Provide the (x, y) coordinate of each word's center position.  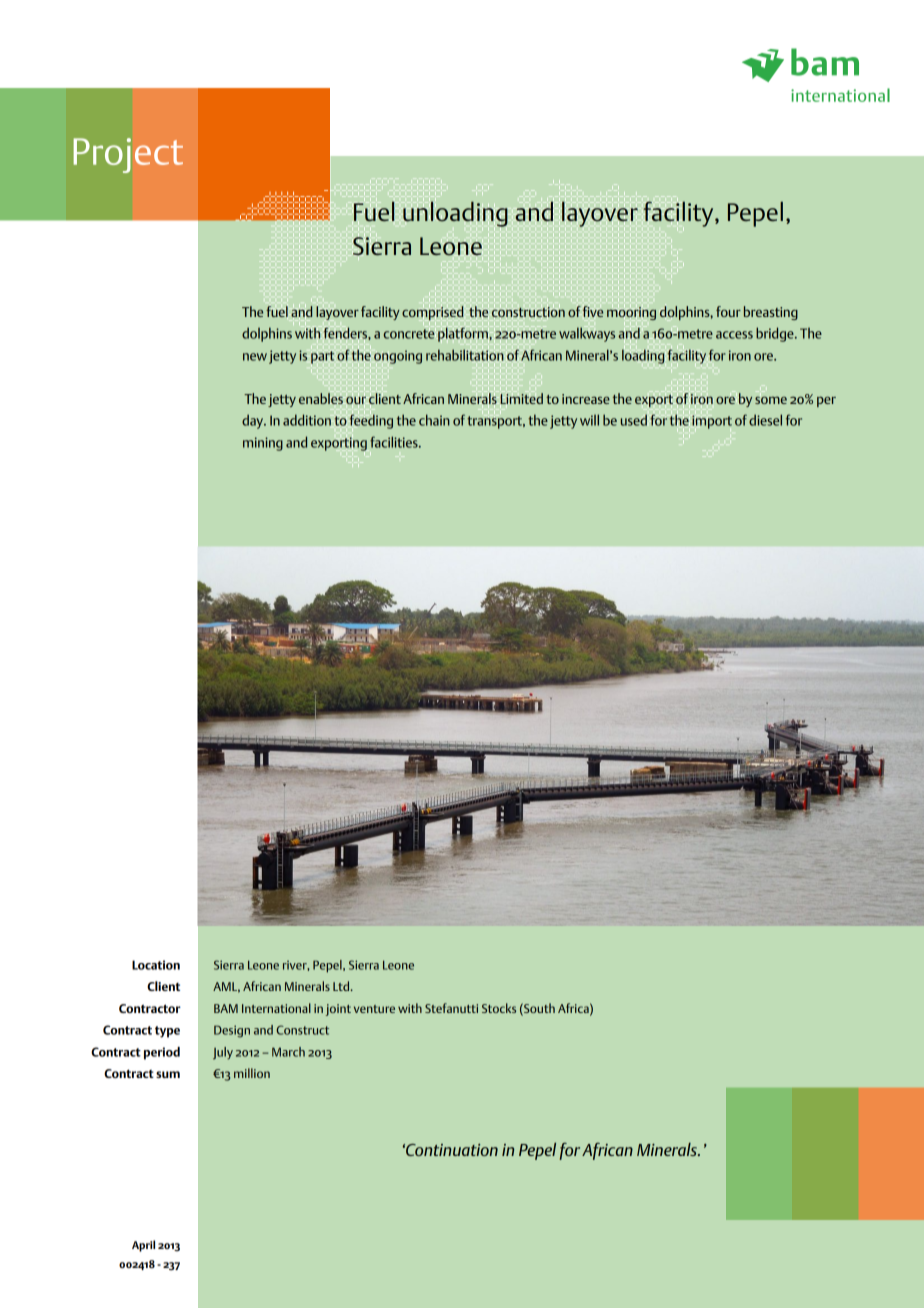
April (143, 1246)
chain (434, 420)
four (728, 311)
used (634, 420)
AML (226, 987)
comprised (432, 313)
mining (263, 444)
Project (128, 155)
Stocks (499, 1008)
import (712, 422)
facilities (395, 442)
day (254, 421)
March (288, 1052)
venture (374, 1009)
